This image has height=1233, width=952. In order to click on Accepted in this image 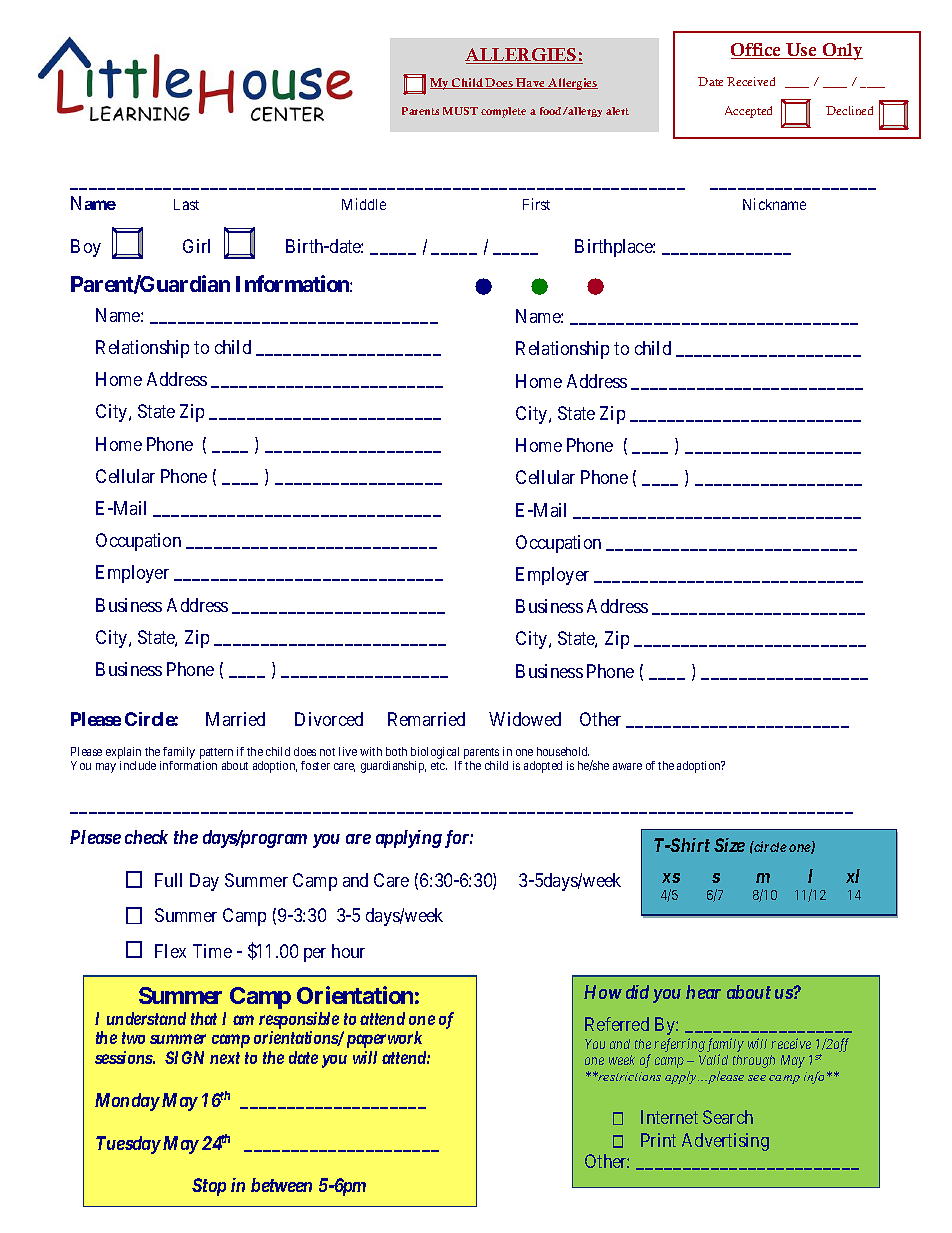, I will do `click(748, 112)`.
